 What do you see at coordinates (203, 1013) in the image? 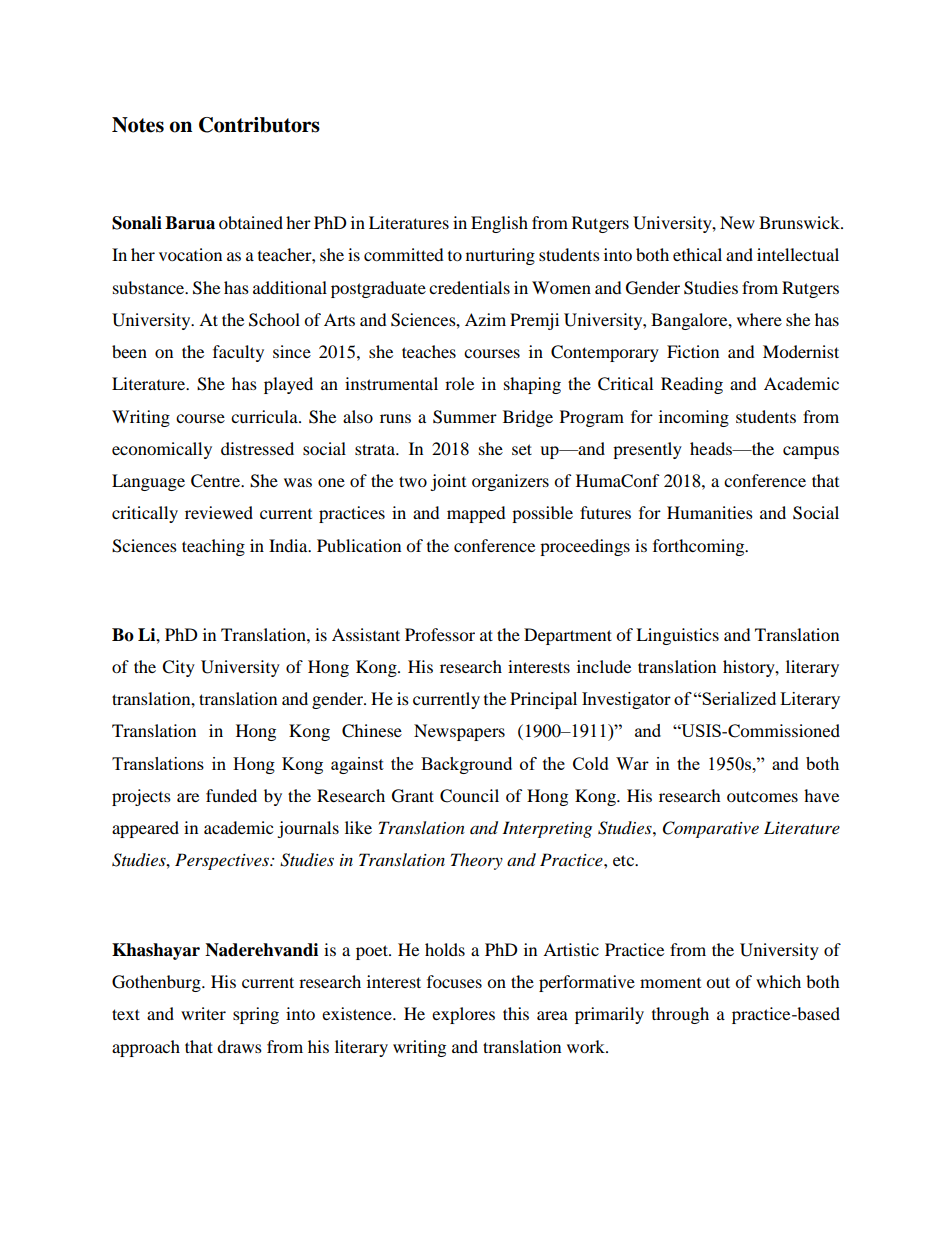
I see `writer` at bounding box center [203, 1013].
